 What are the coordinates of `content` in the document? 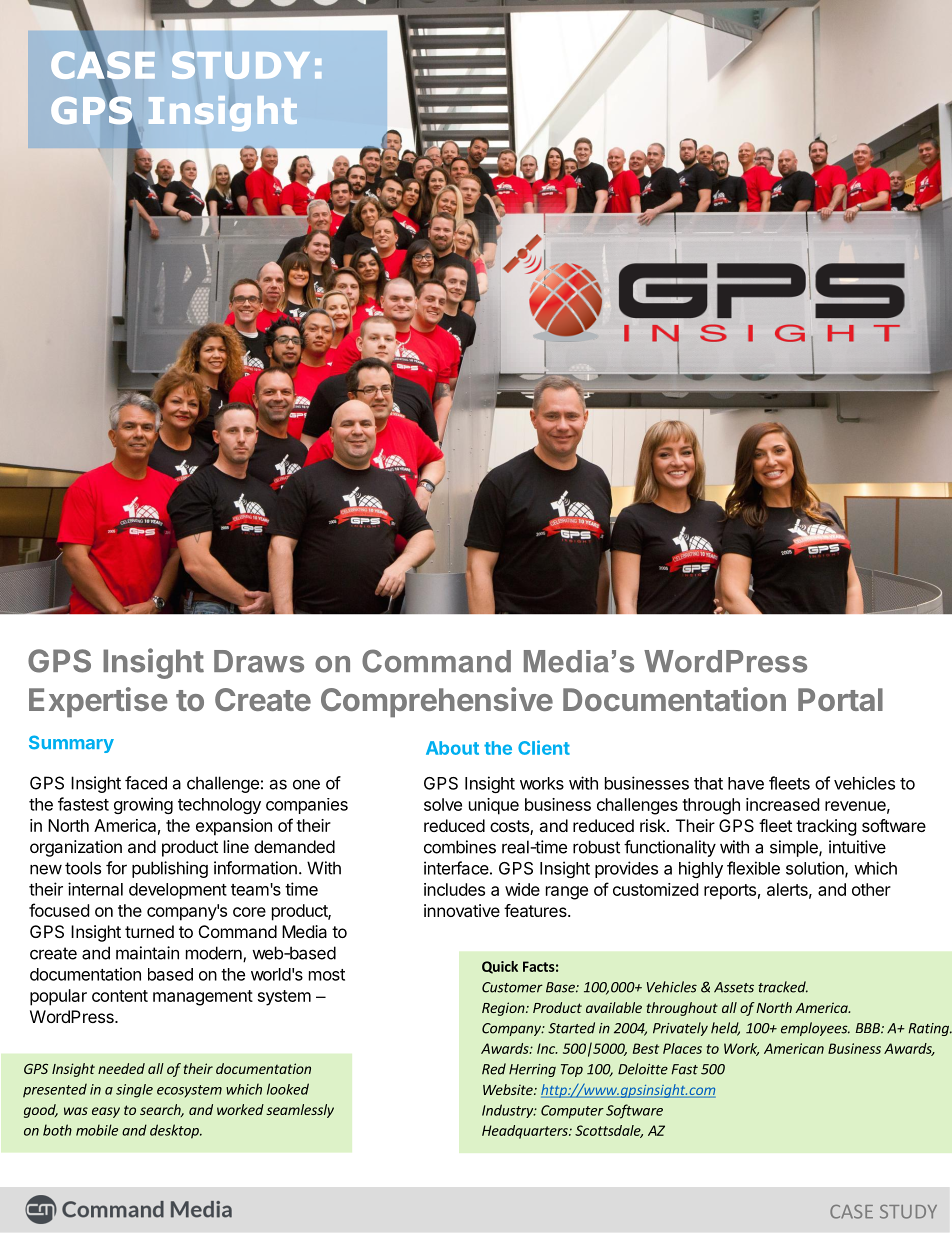 It's located at (120, 996).
